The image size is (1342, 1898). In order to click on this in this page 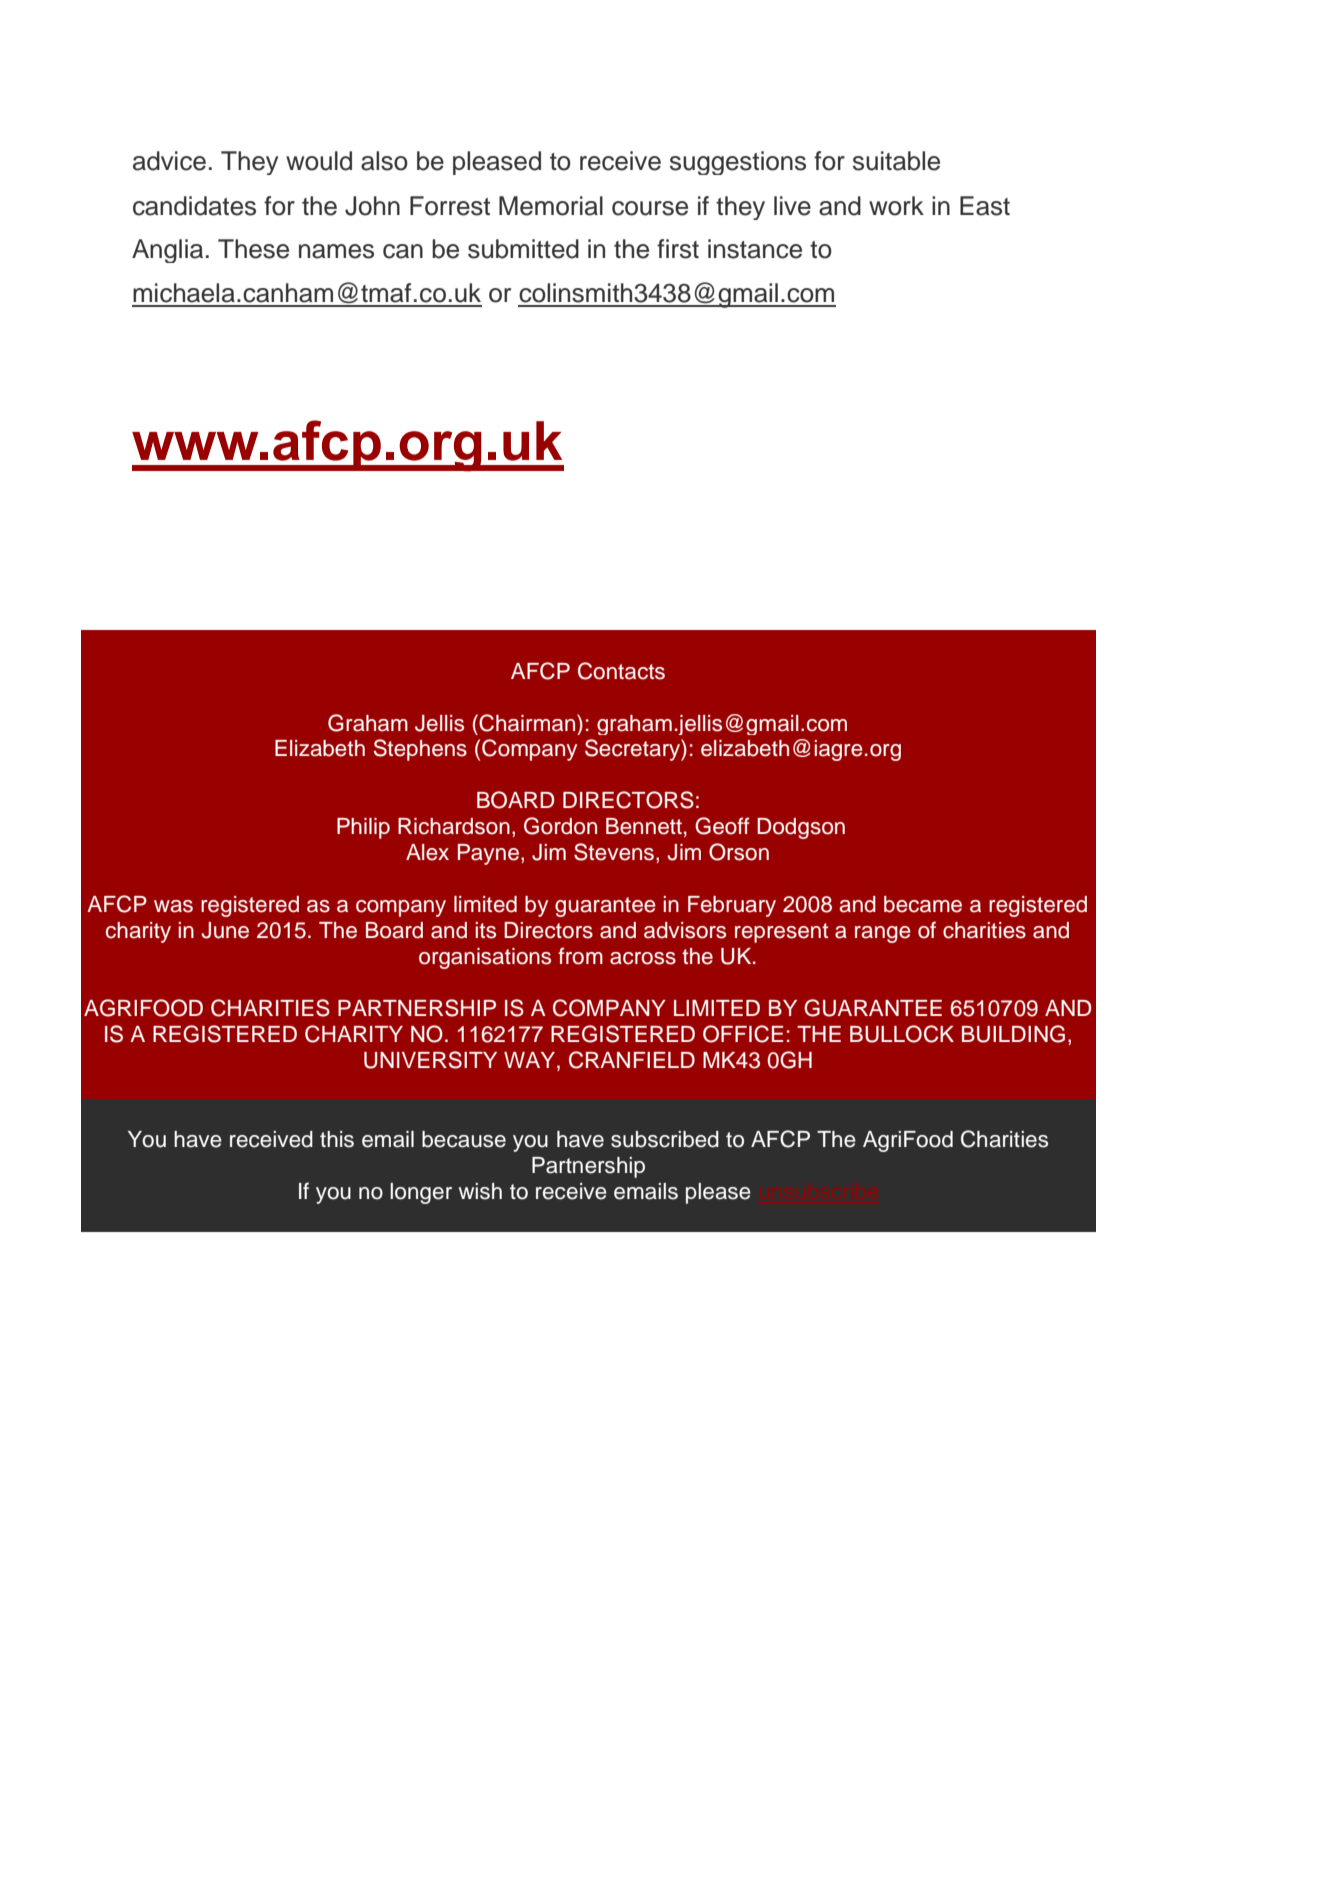, I will do `click(337, 1139)`.
